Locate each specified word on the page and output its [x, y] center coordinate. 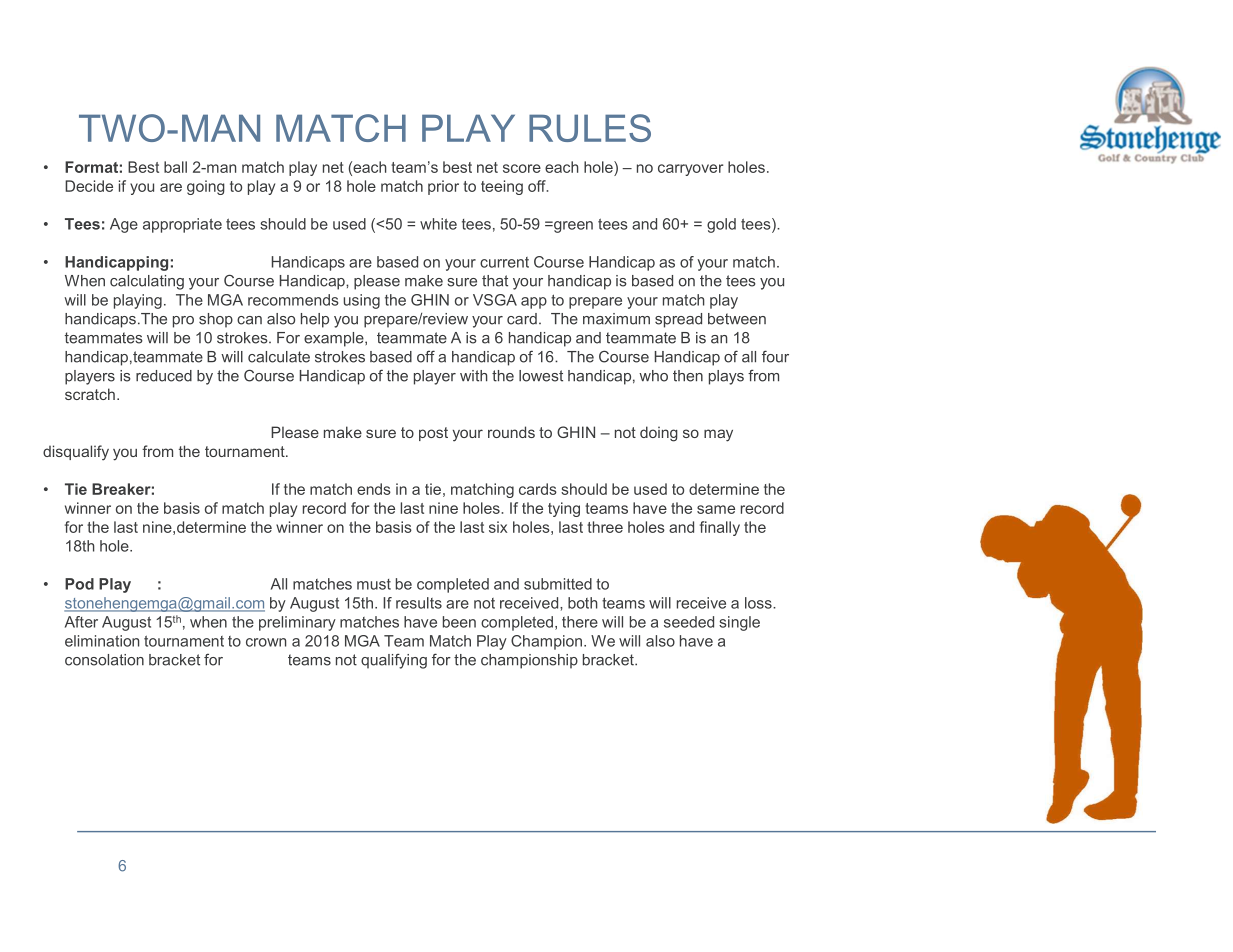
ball [175, 167]
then [688, 376]
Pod [79, 584]
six [498, 527]
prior [443, 187]
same [716, 509]
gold [721, 225]
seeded [689, 622]
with [474, 376]
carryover [690, 170]
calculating [147, 282]
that [495, 281]
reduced [164, 376]
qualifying [394, 661]
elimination [102, 641]
